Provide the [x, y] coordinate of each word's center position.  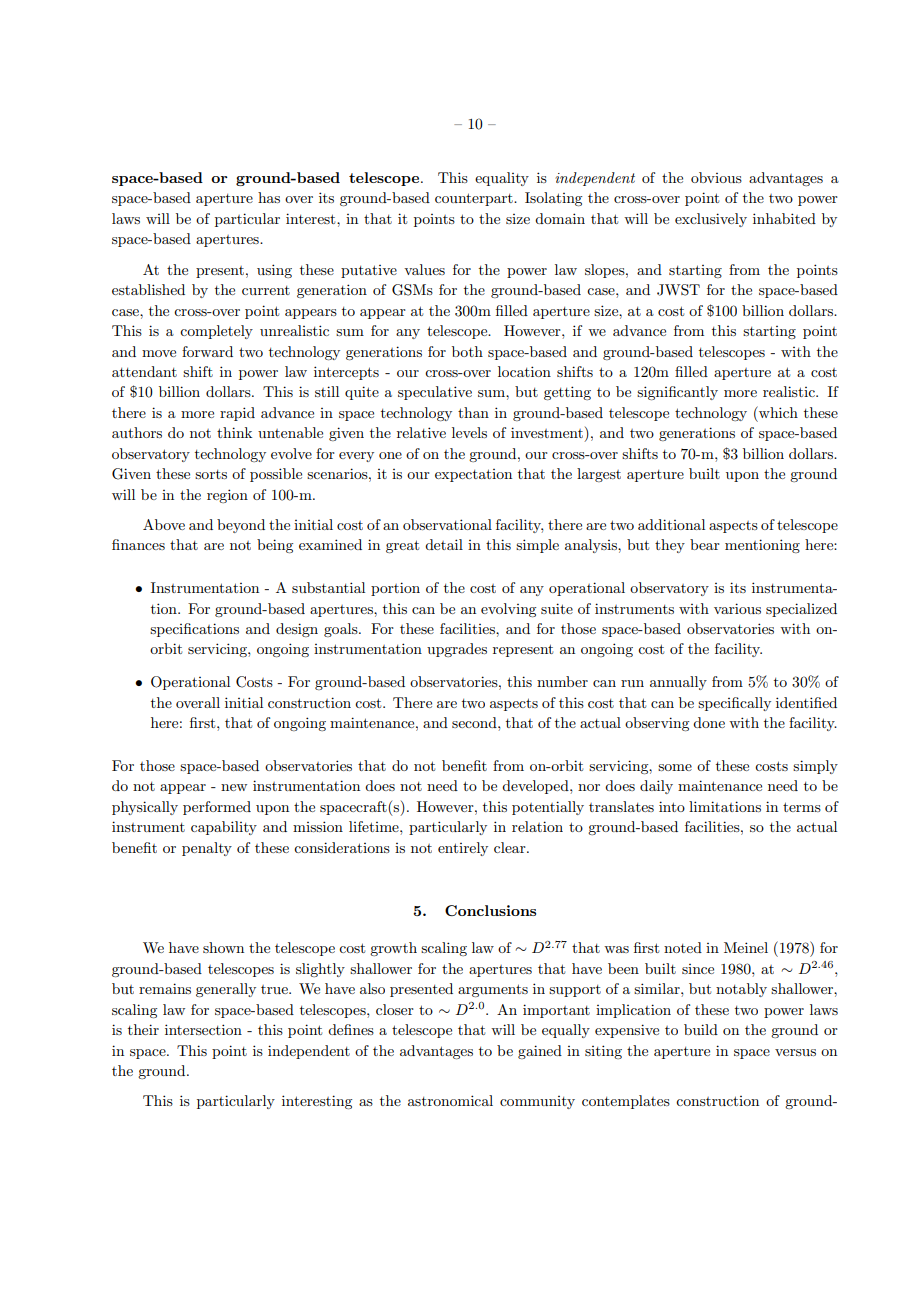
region [227, 496]
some [675, 767]
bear [705, 544]
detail [444, 544]
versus [795, 1052]
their [143, 1029]
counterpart [475, 199]
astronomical [450, 1100]
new [234, 787]
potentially [548, 808]
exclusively [711, 220]
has [269, 197]
